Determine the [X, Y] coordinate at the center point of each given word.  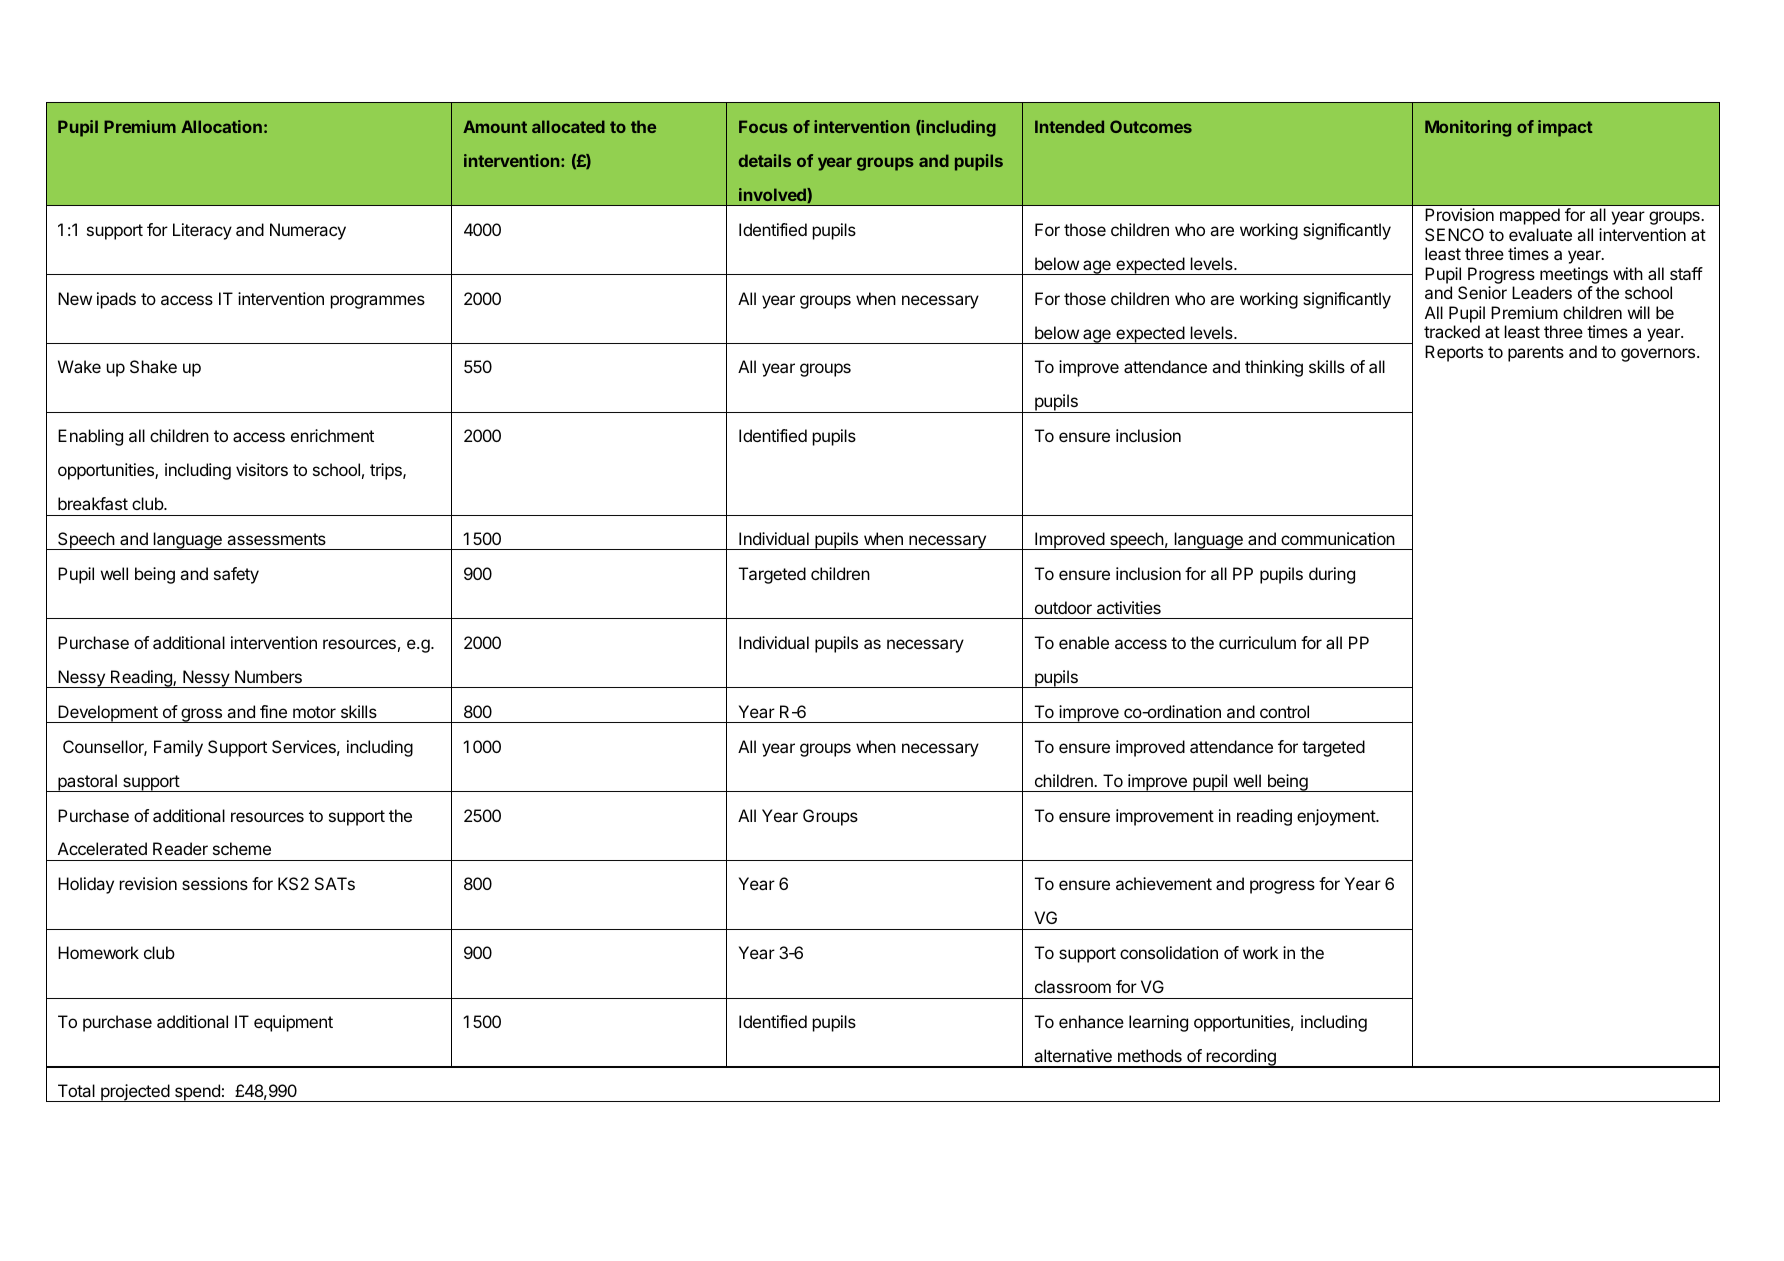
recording [1241, 1058]
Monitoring [1468, 128]
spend [197, 1093]
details [765, 160]
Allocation [221, 126]
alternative [1073, 1055]
